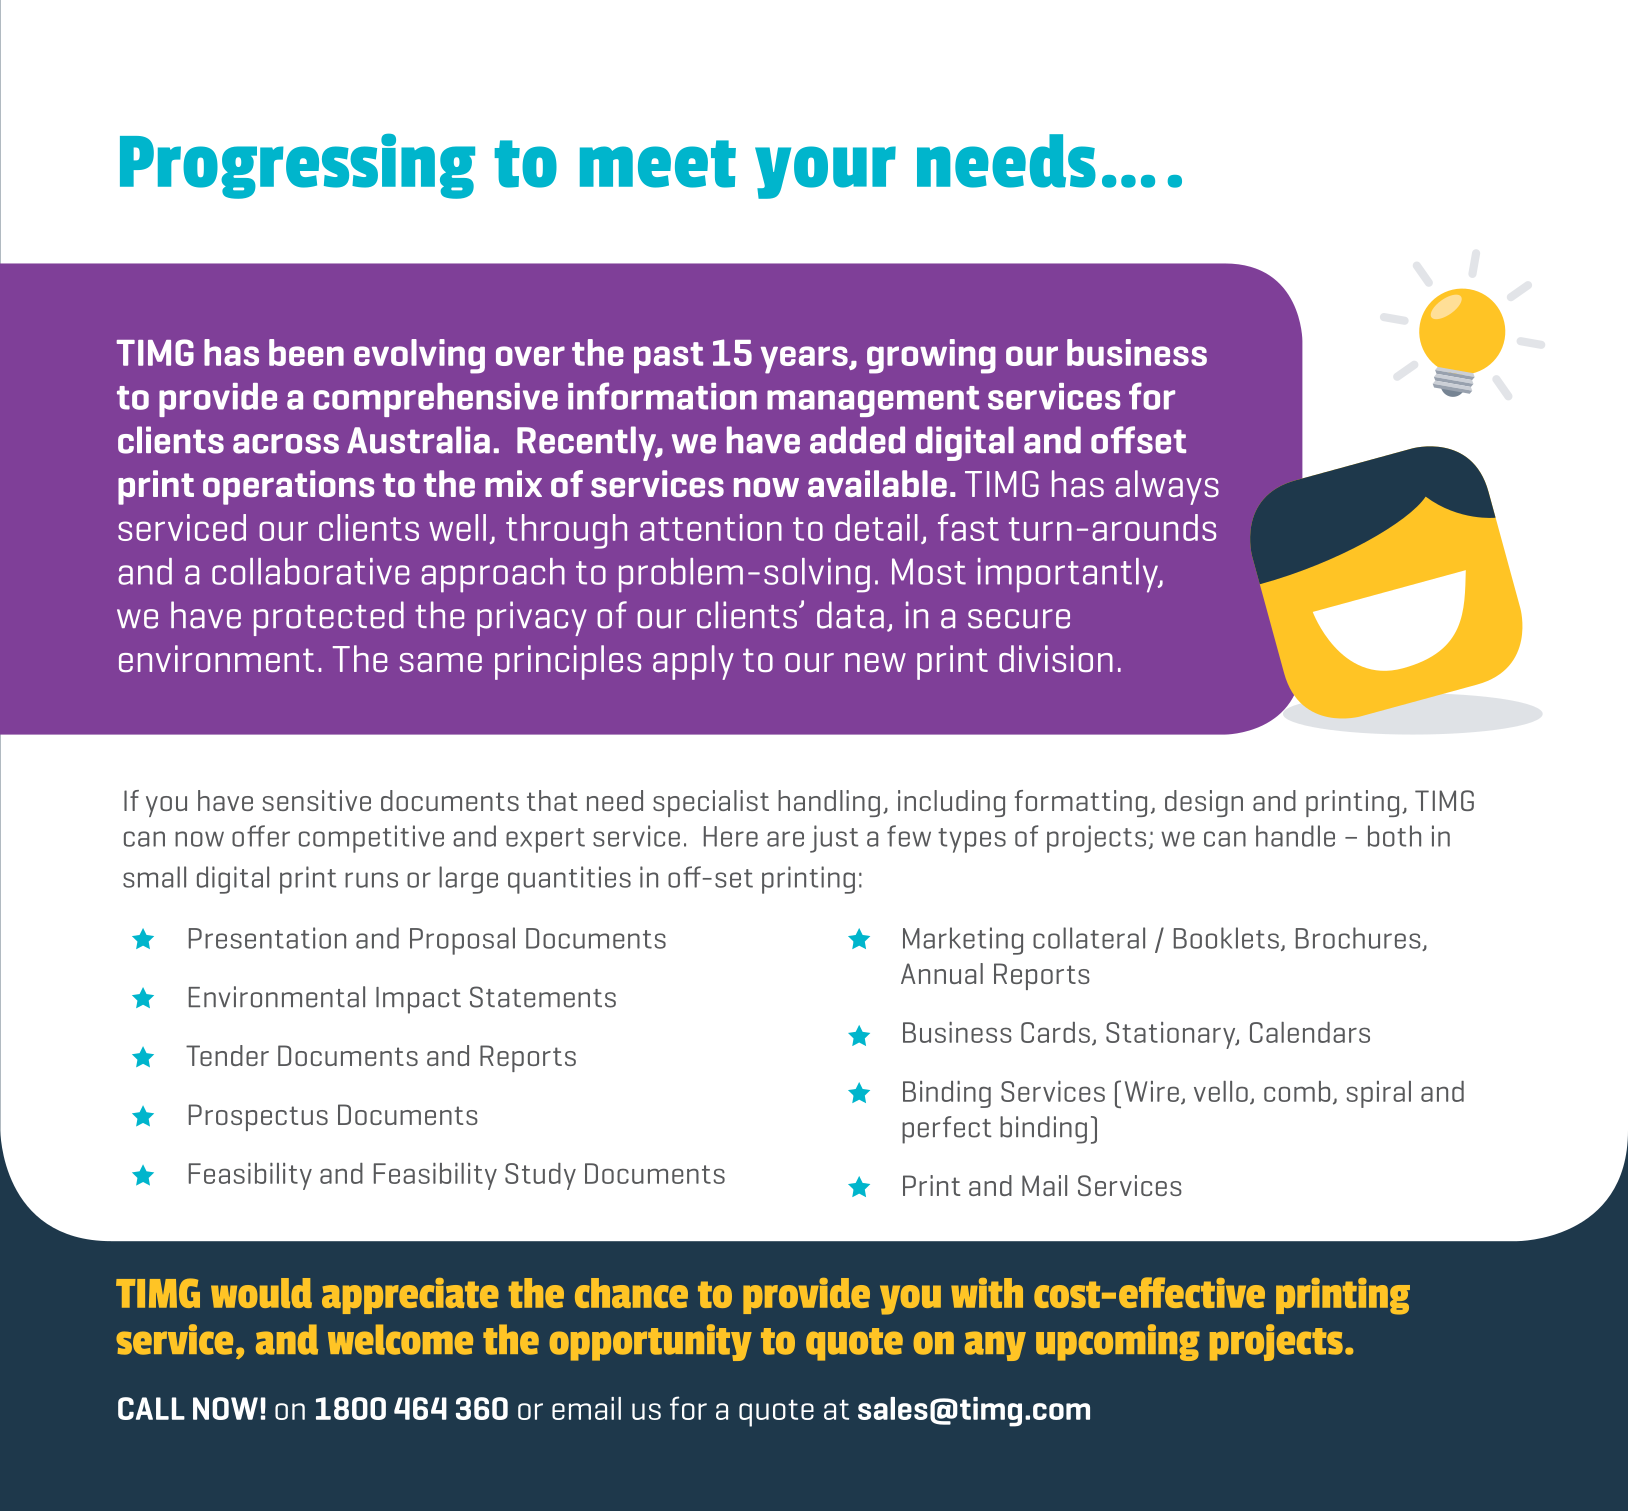  I want to click on Annual, so click(942, 973).
